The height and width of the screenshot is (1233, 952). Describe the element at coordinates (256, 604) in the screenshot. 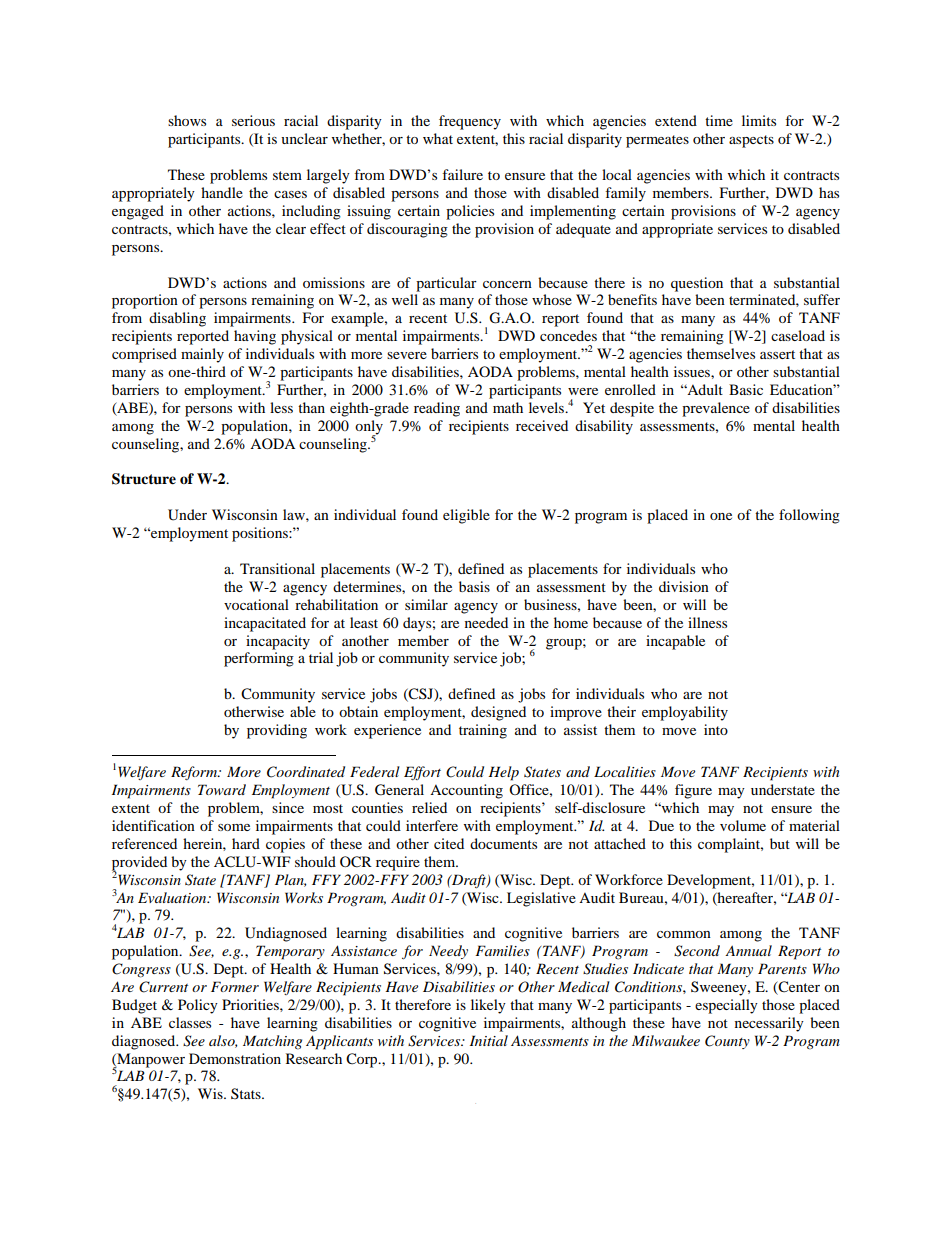

I see `vocational` at that location.
